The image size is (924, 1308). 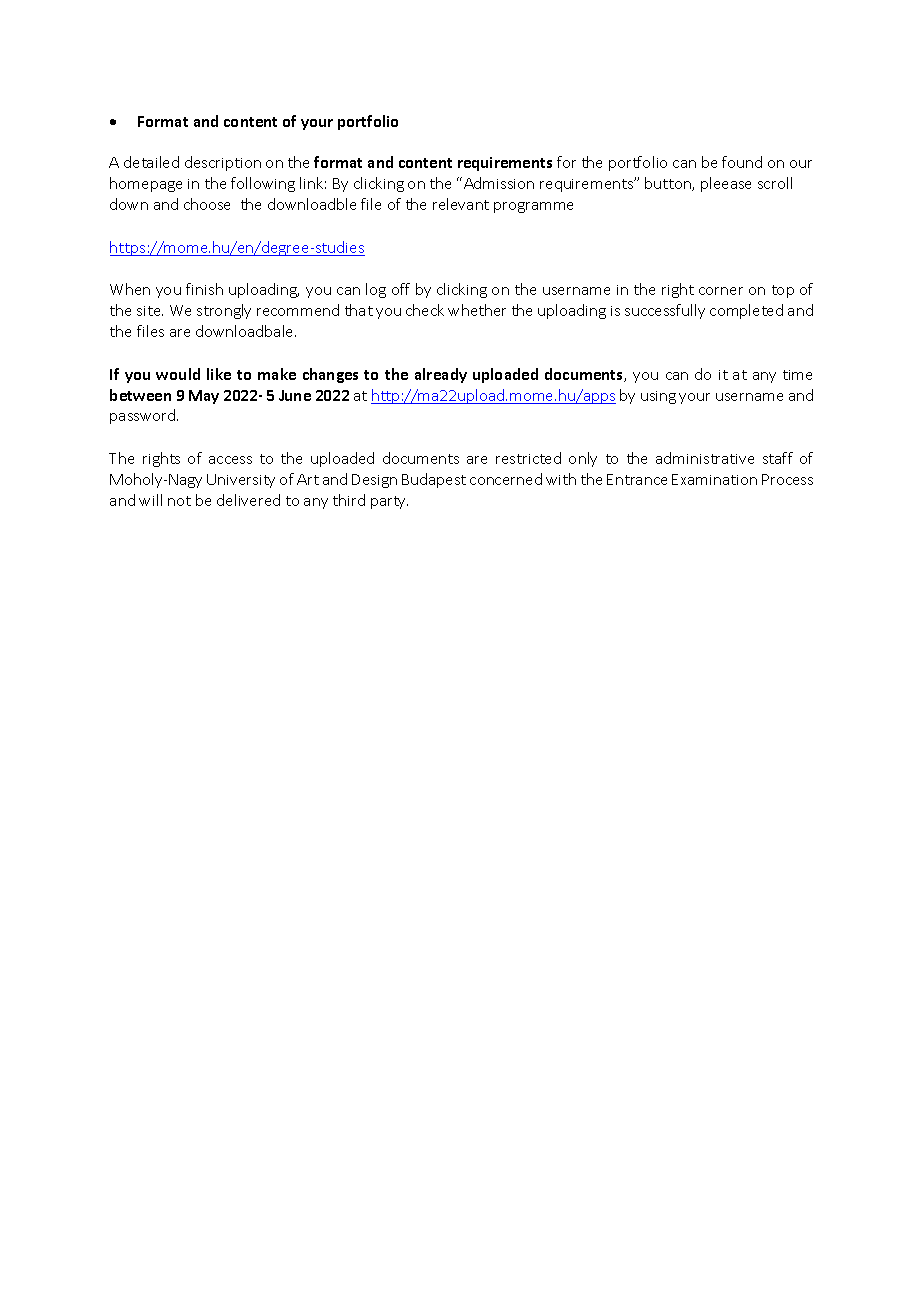 I want to click on completed, so click(x=746, y=311).
